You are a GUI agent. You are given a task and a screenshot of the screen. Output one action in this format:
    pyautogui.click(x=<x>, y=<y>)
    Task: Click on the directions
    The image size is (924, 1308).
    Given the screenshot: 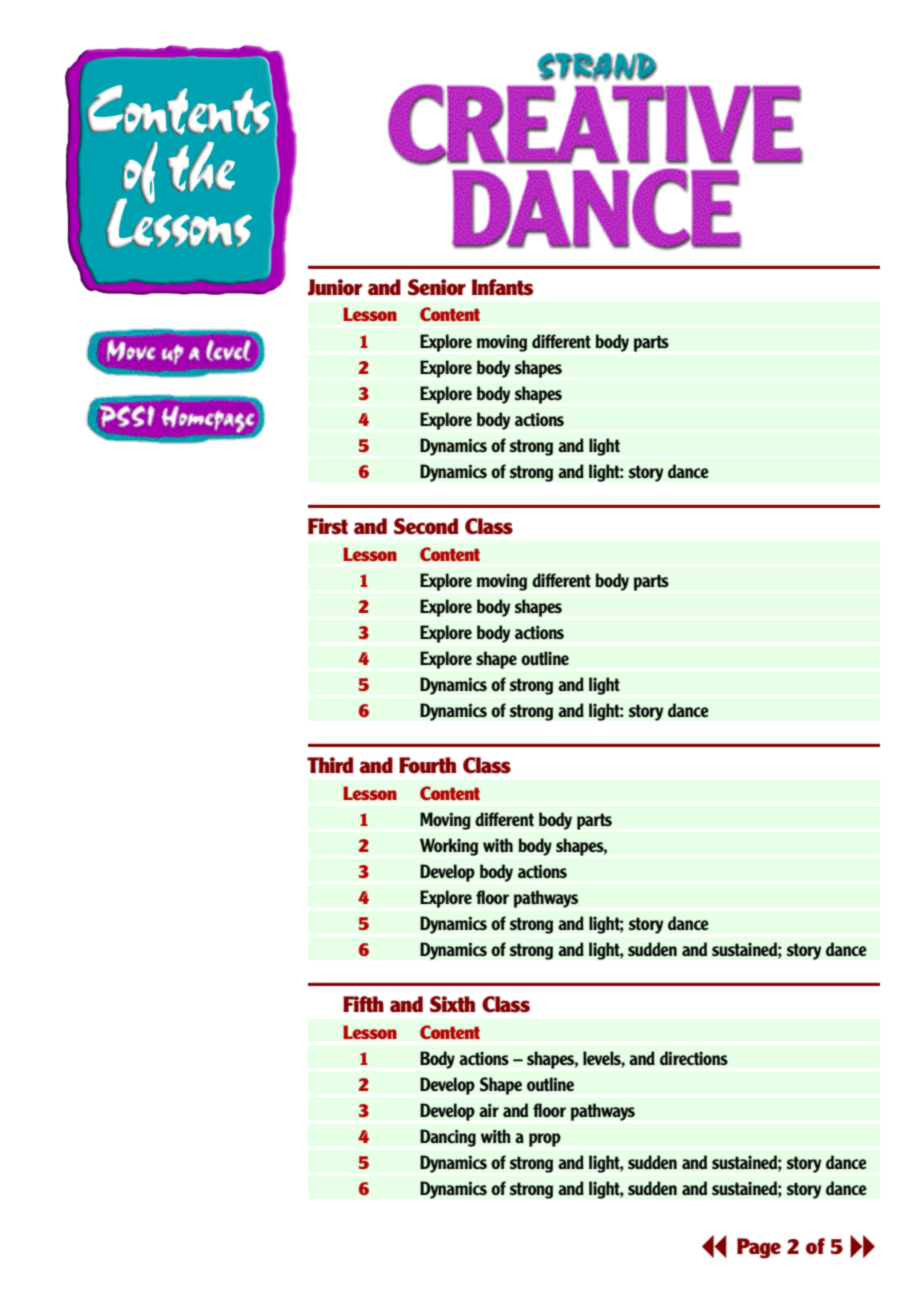 What is the action you would take?
    pyautogui.click(x=694, y=1058)
